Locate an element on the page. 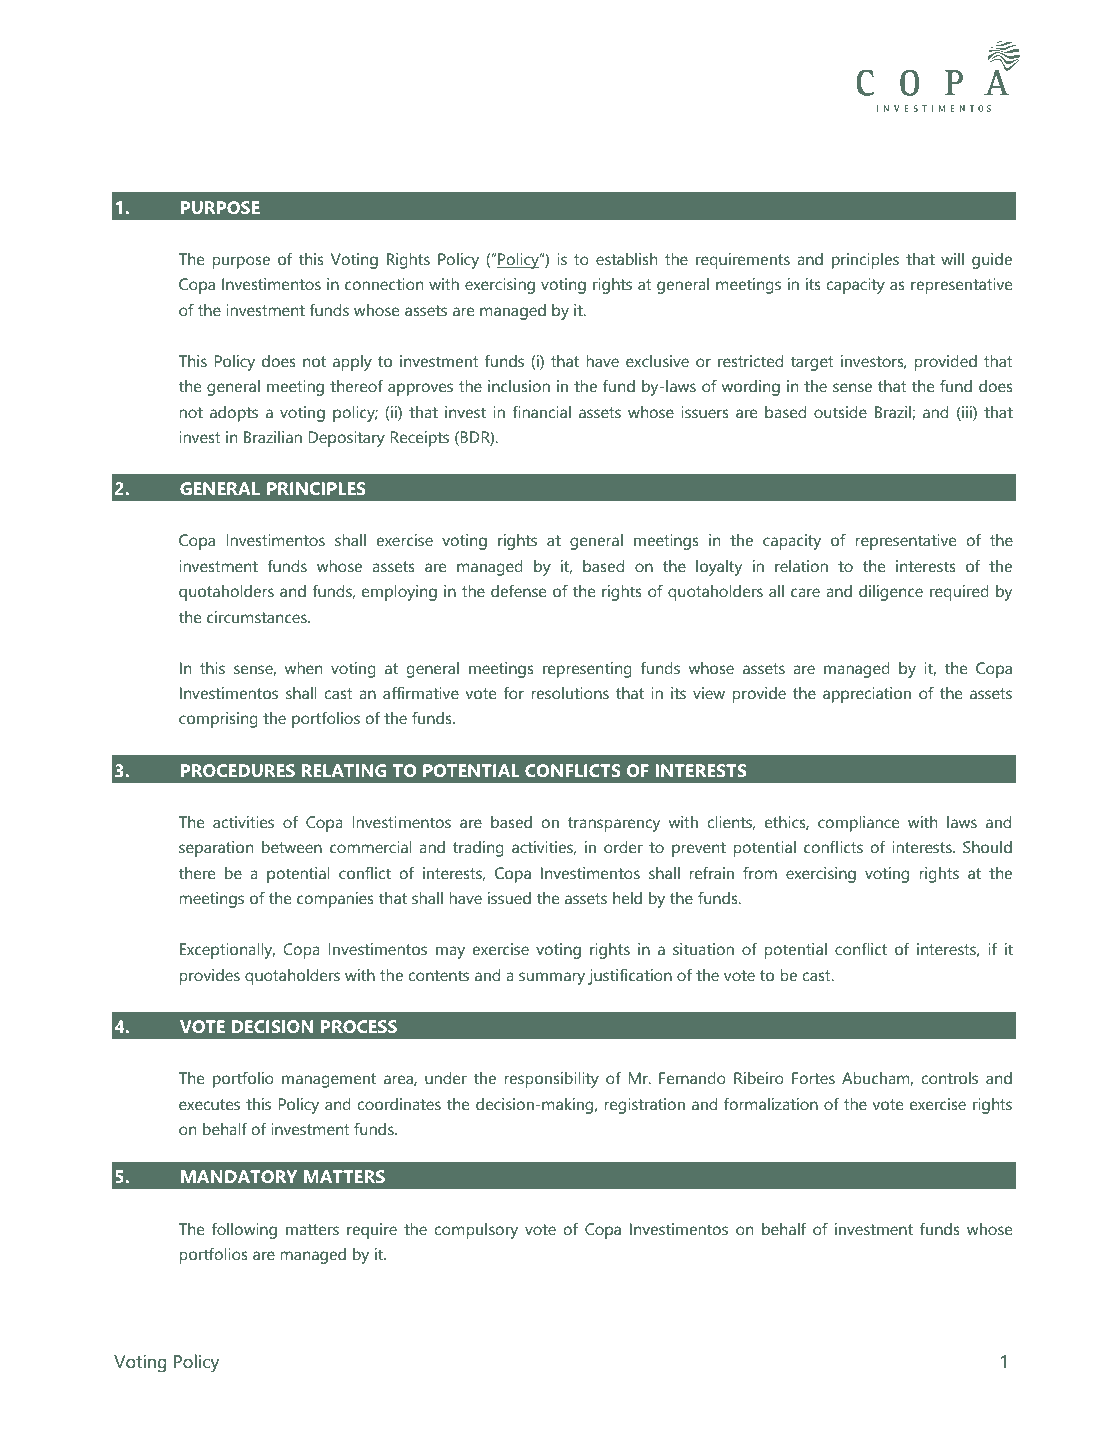 This image has height=1438, width=1111. RELATING is located at coordinates (344, 770).
